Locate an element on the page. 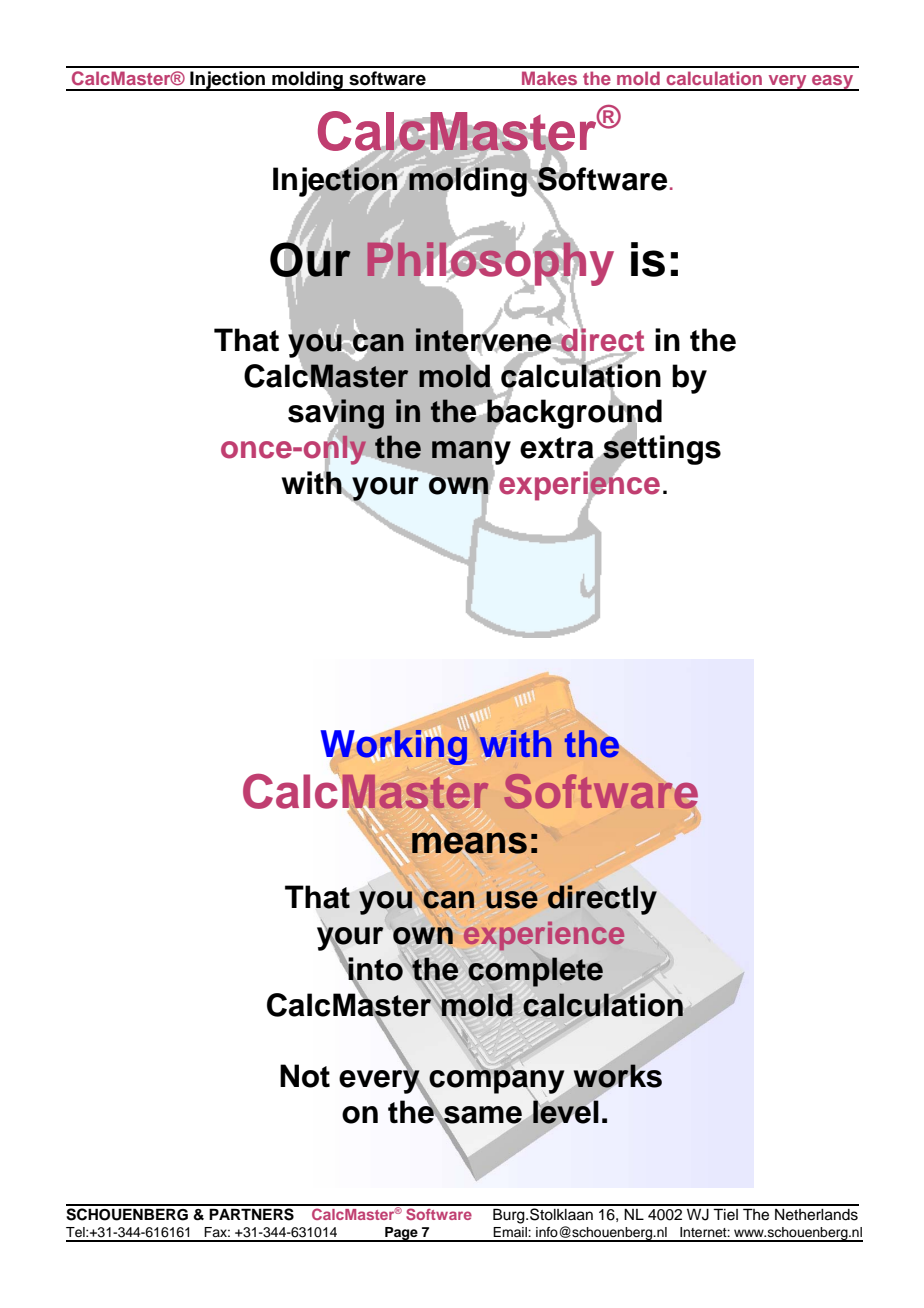 The width and height of the page is (924, 1308). easy is located at coordinates (833, 83).
